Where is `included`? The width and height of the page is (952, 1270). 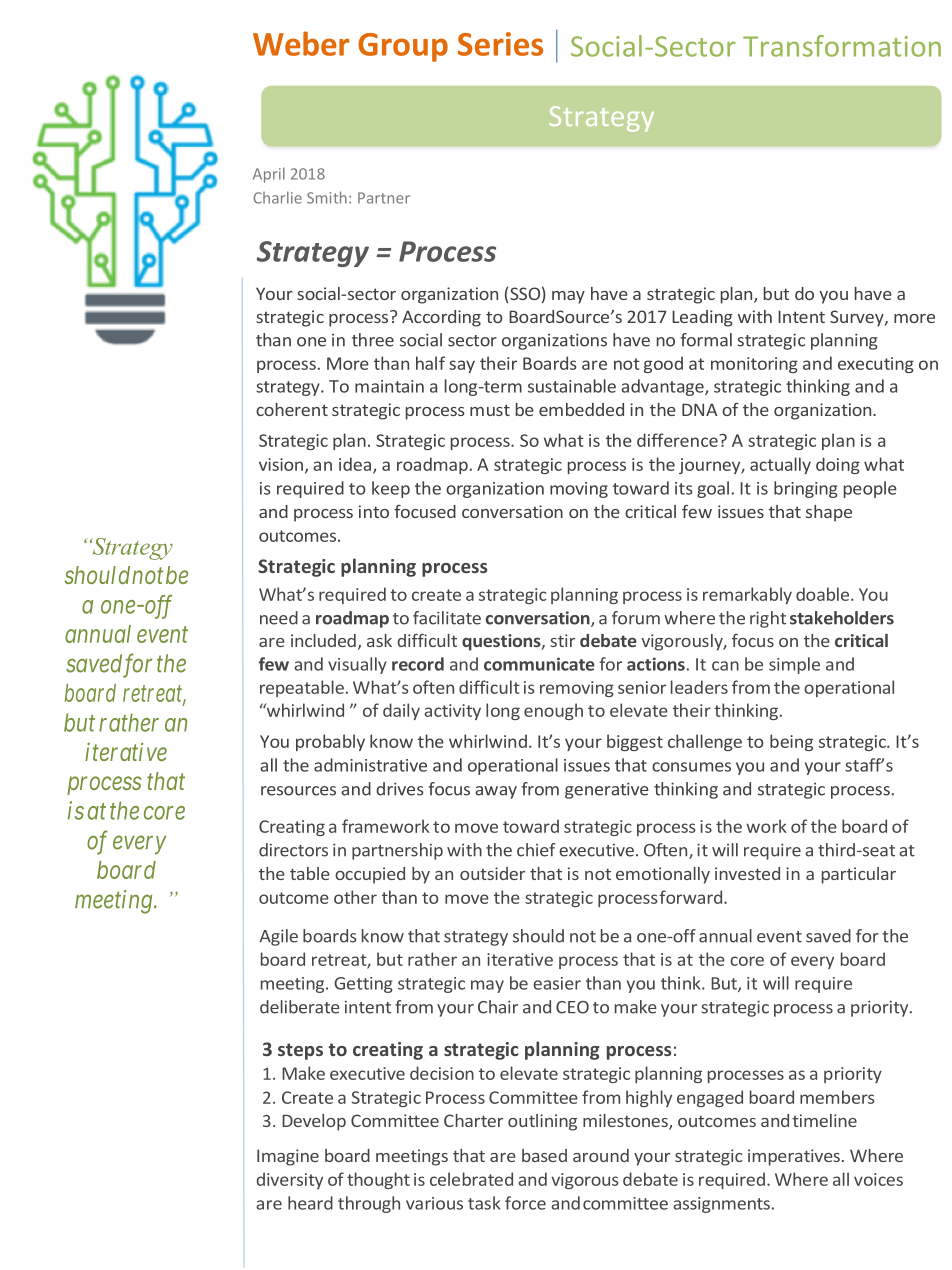 included is located at coordinates (323, 640).
